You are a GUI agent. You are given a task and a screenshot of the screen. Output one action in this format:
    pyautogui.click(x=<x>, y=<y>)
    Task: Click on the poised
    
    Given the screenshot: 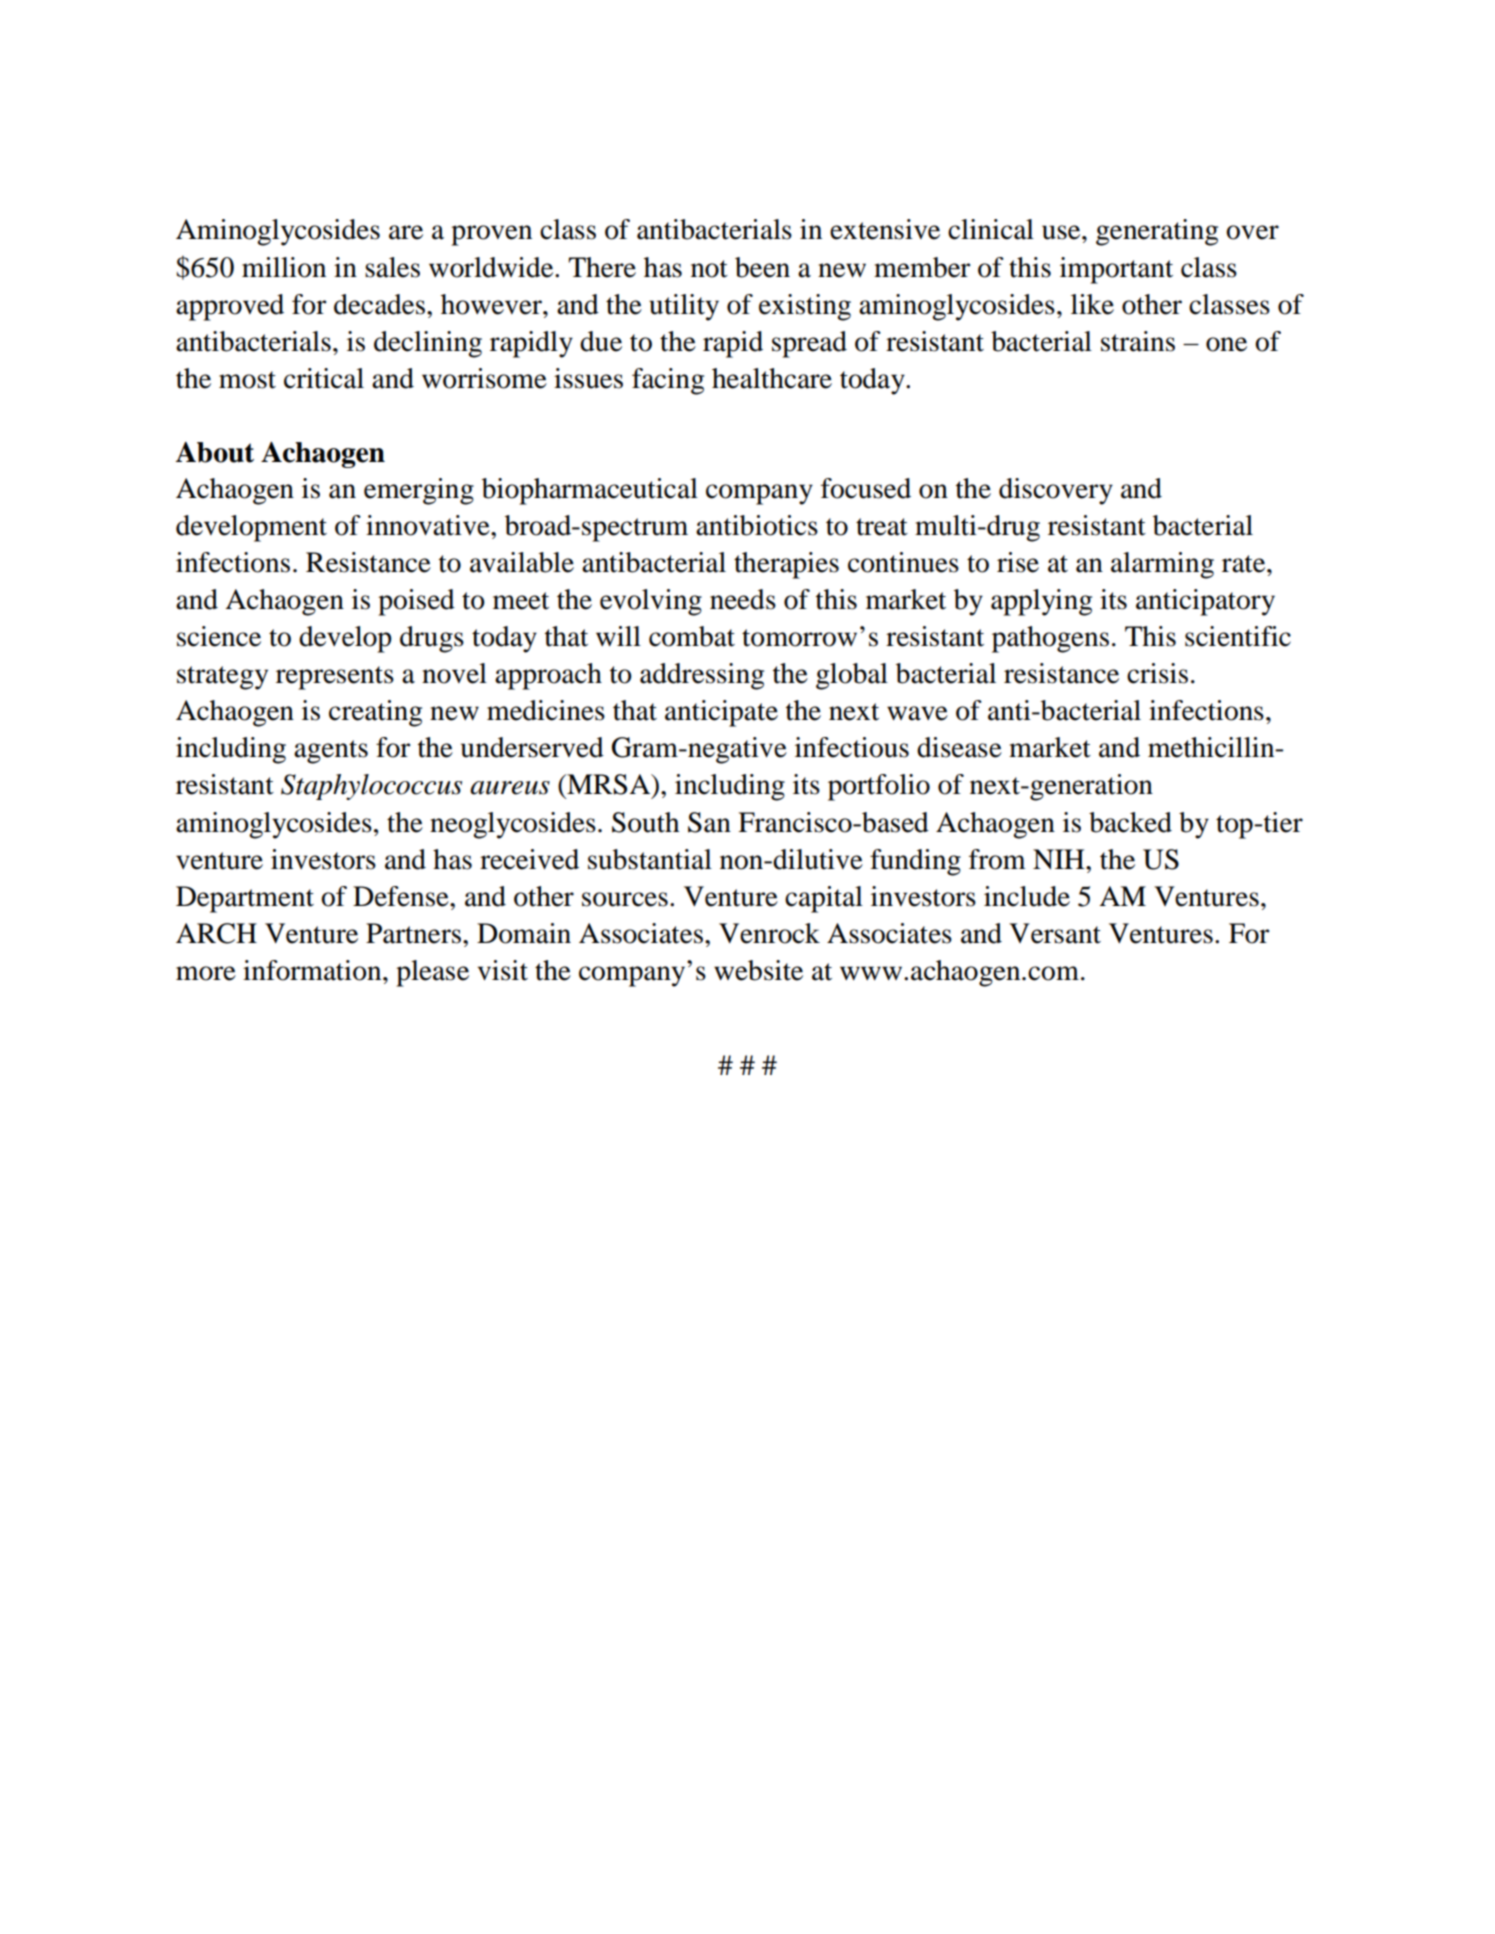 What is the action you would take?
    pyautogui.click(x=416, y=602)
